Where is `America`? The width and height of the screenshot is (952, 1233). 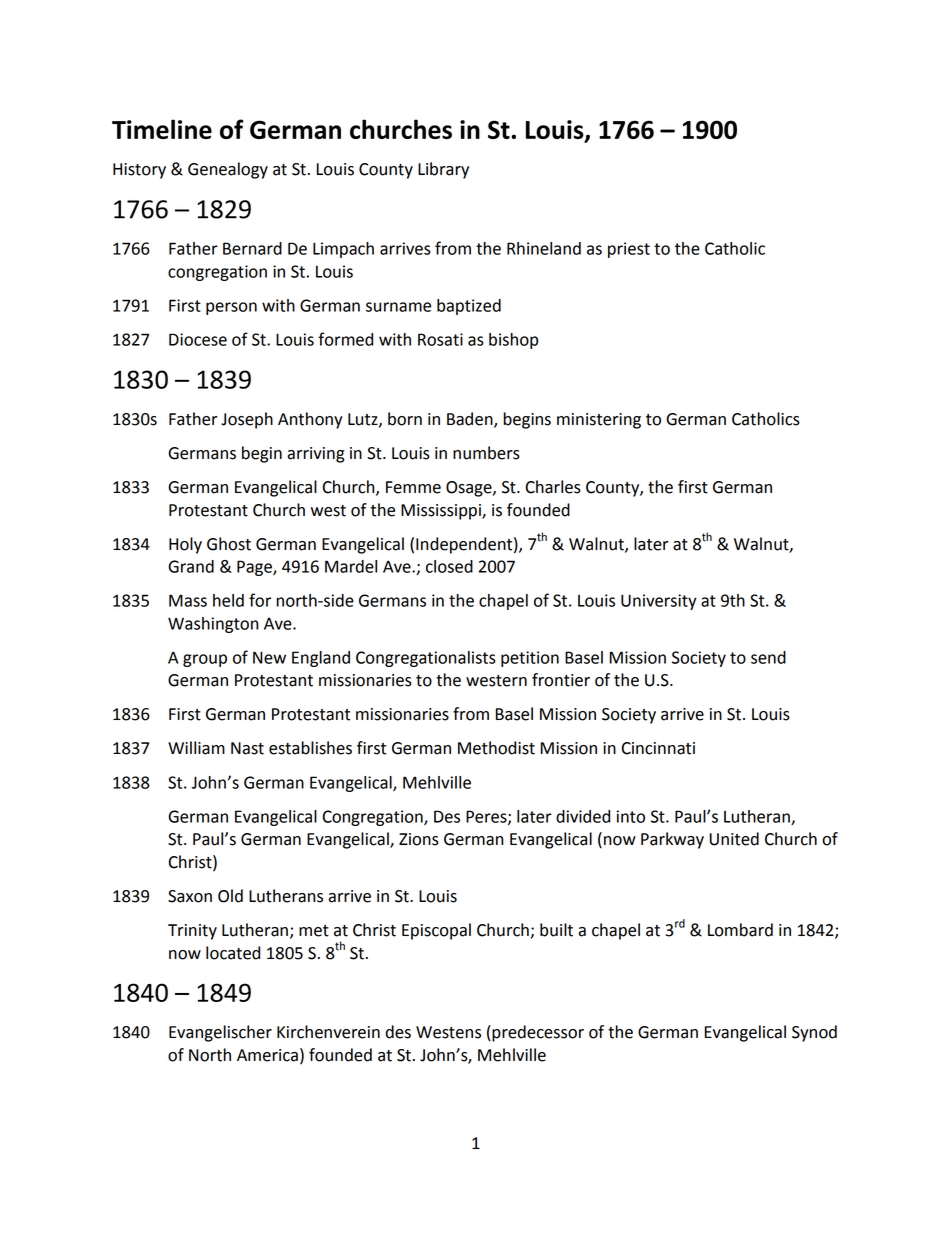
America is located at coordinates (267, 1055).
